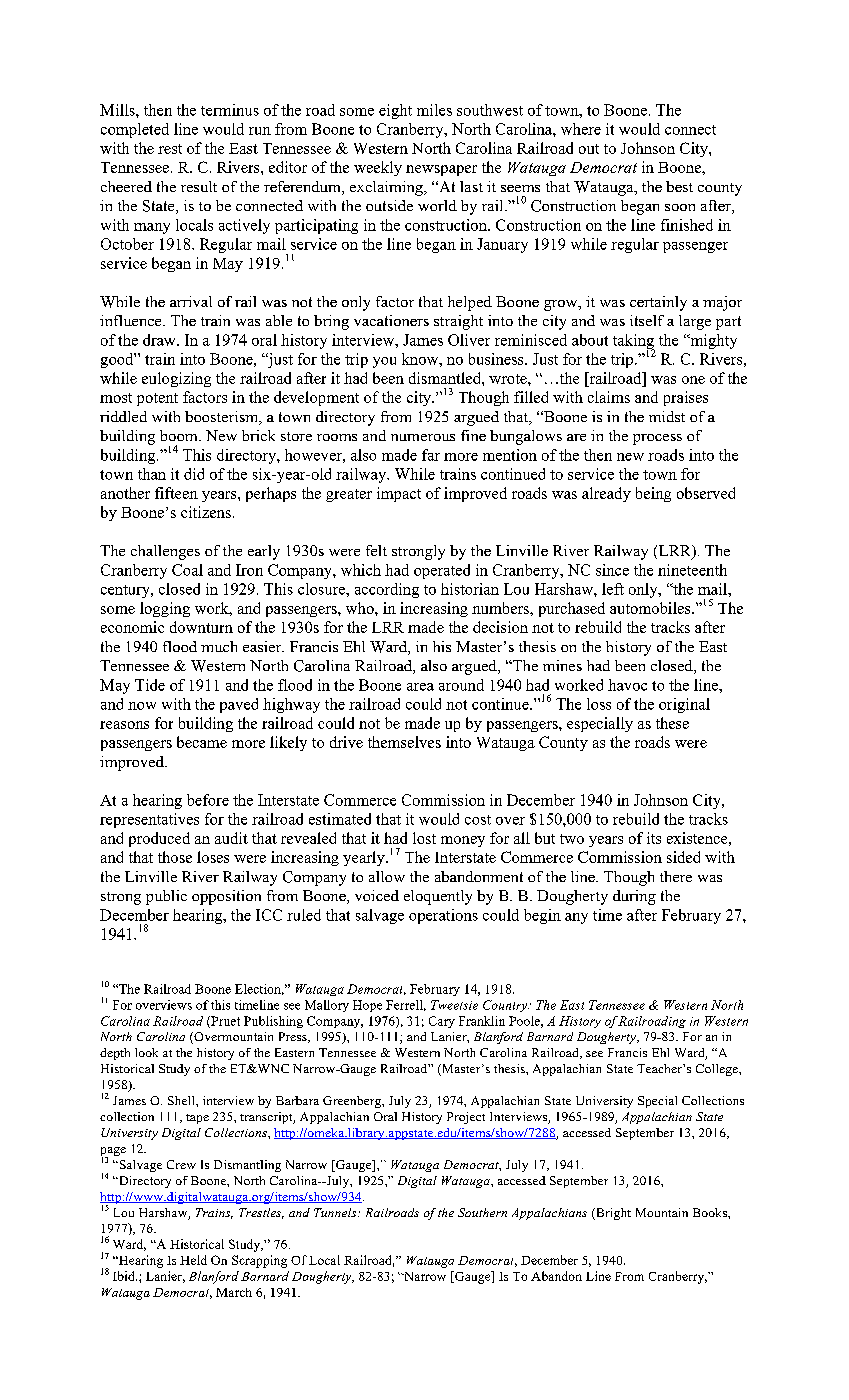 The height and width of the screenshot is (1400, 849). What do you see at coordinates (679, 186) in the screenshot?
I see `best` at bounding box center [679, 186].
